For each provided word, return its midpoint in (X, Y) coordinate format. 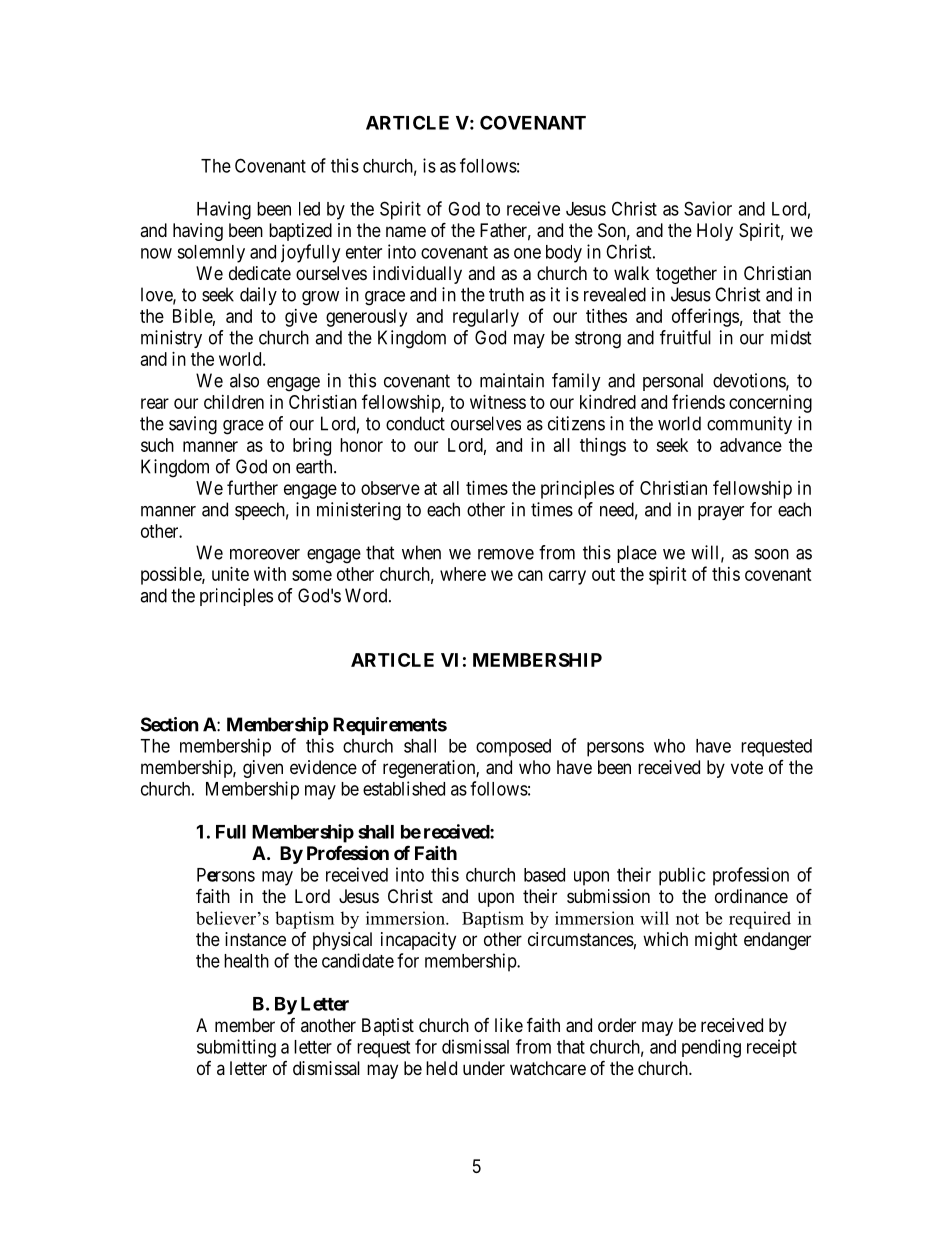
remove (506, 554)
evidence (323, 767)
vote (747, 767)
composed (513, 748)
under (484, 1068)
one (527, 253)
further (252, 487)
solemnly (211, 254)
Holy (715, 232)
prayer (721, 513)
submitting (236, 1048)
